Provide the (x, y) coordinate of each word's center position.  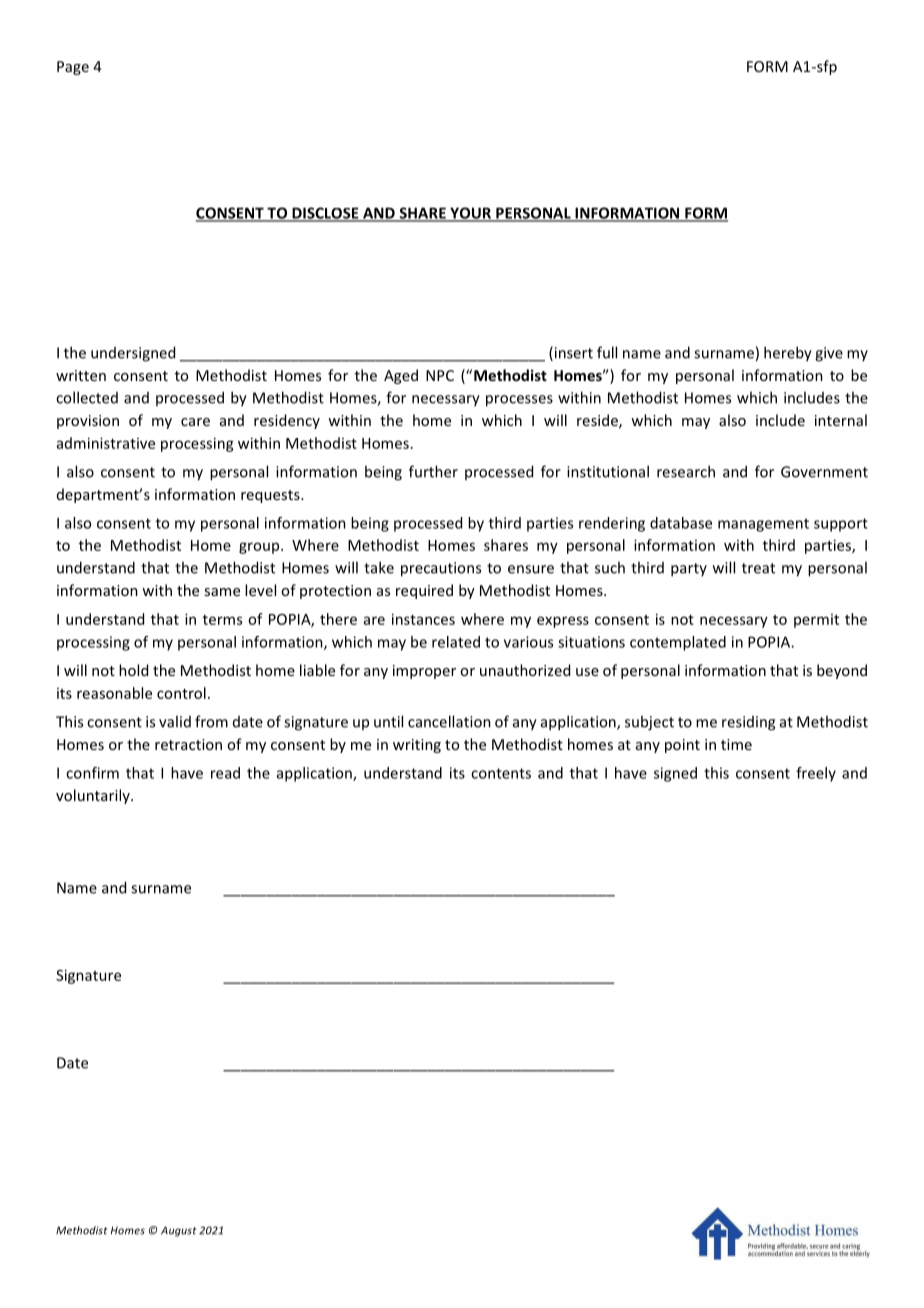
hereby (788, 354)
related (456, 642)
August (178, 1231)
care (195, 422)
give (829, 354)
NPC (440, 375)
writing (417, 746)
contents (501, 773)
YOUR (470, 214)
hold (133, 670)
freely (816, 774)
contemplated (678, 643)
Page (73, 68)
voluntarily (94, 796)
